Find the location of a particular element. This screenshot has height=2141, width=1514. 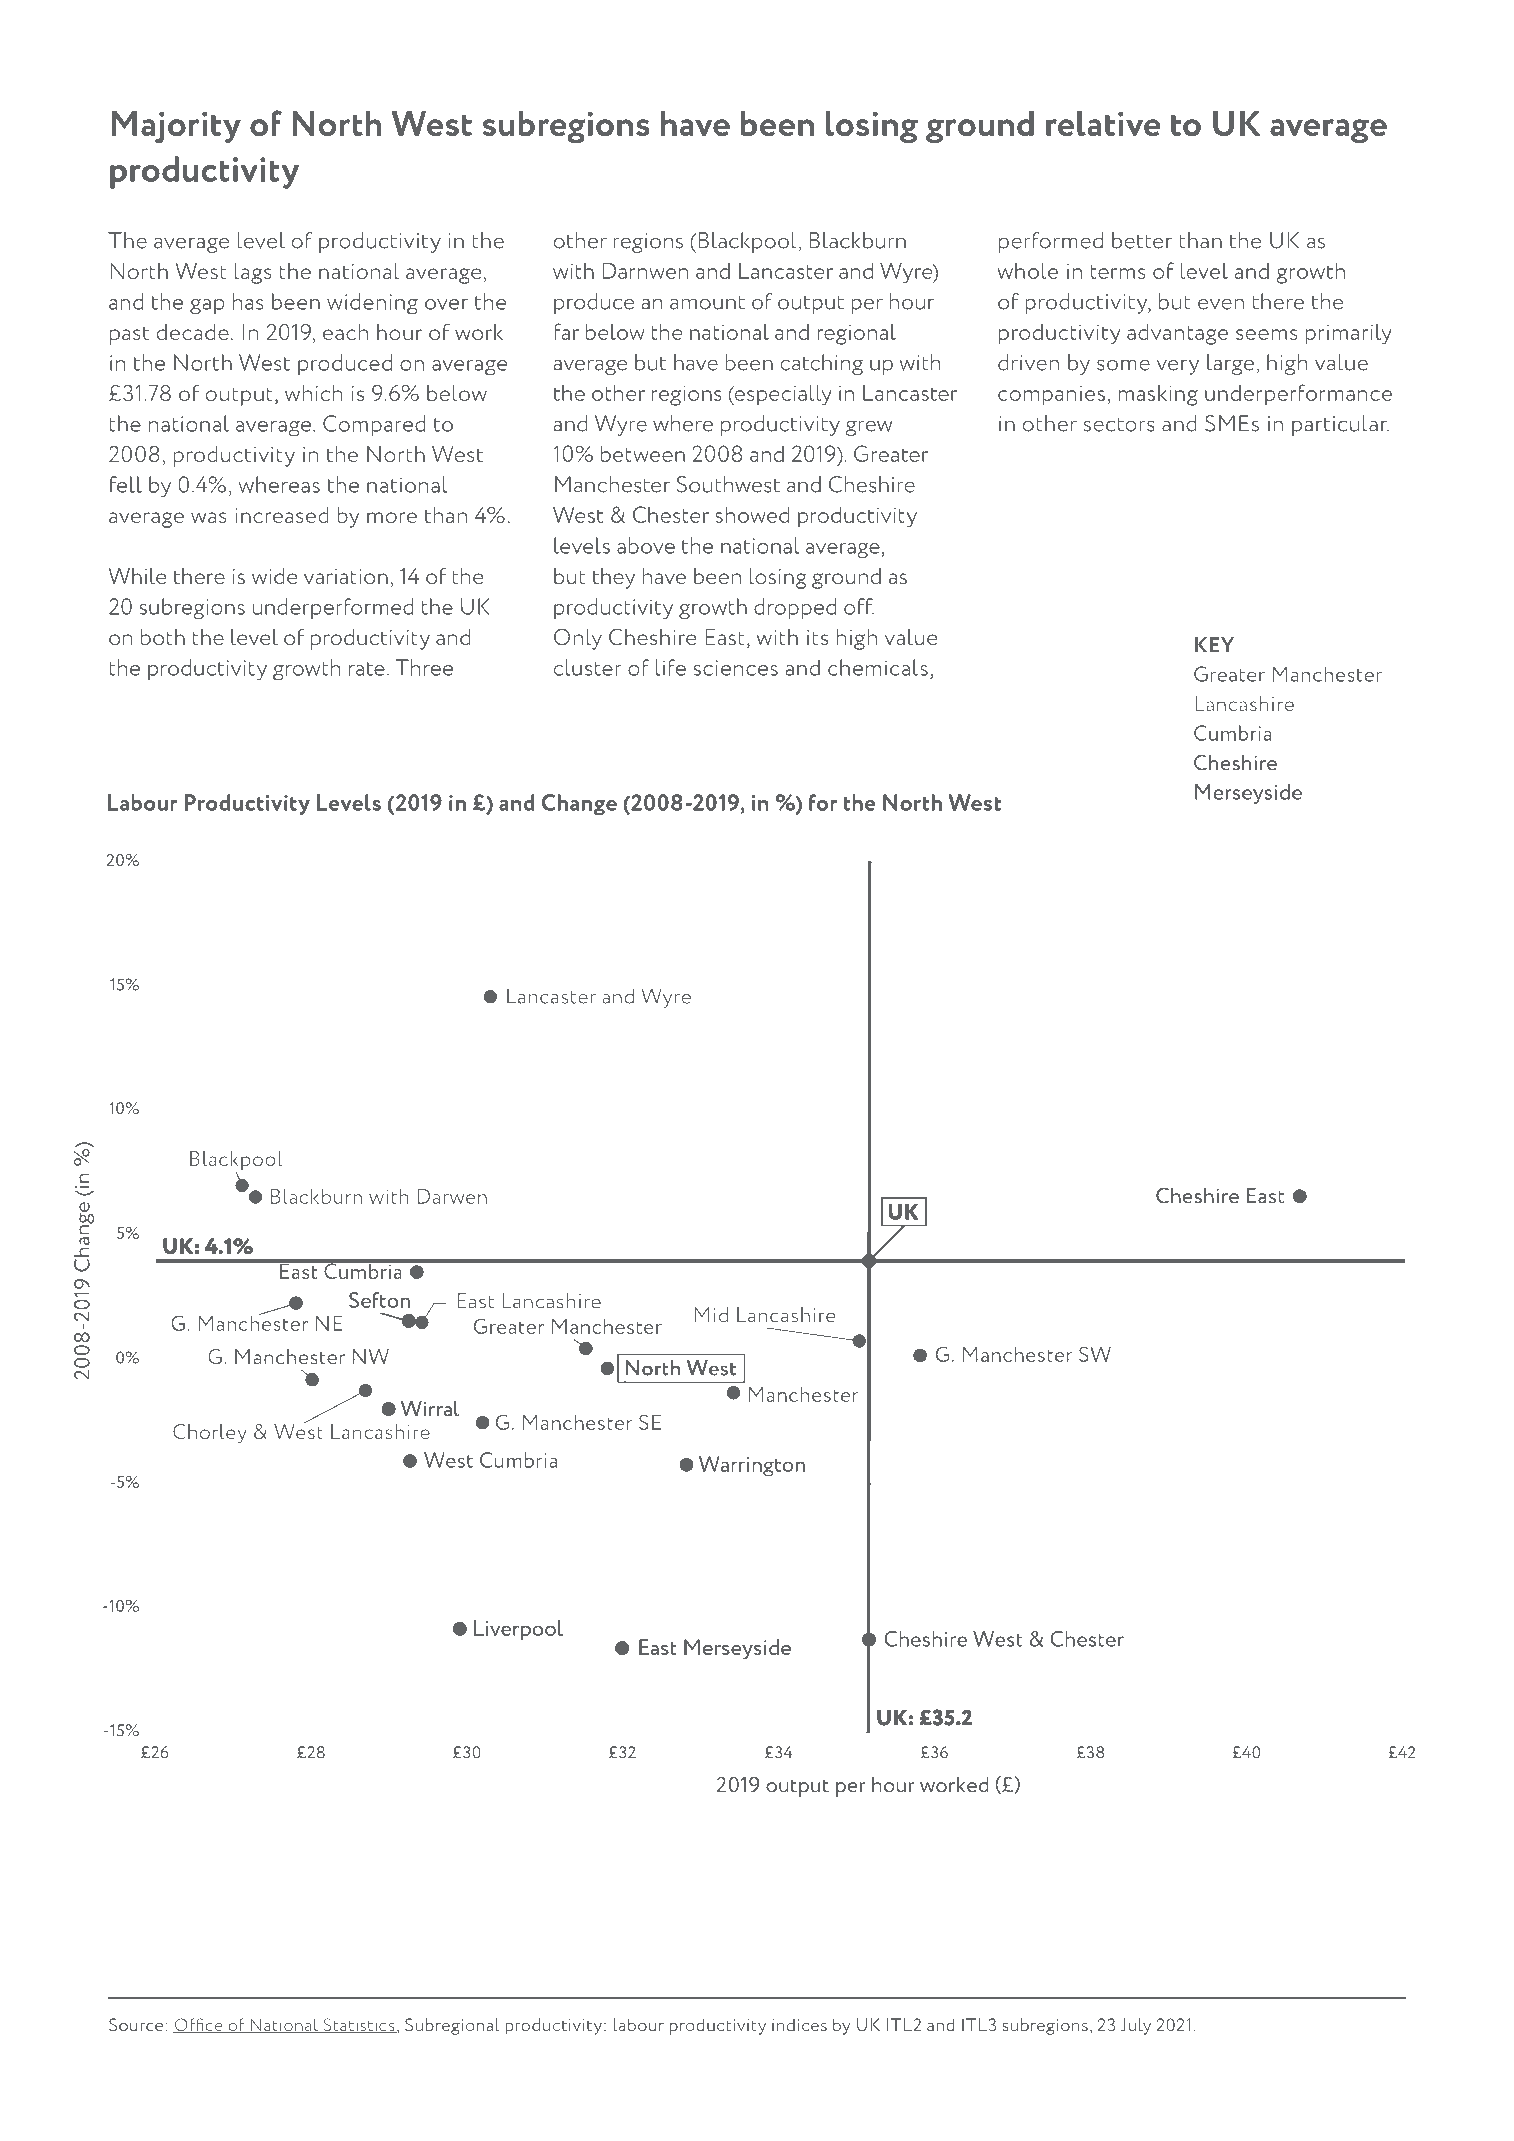

amount is located at coordinates (707, 303).
